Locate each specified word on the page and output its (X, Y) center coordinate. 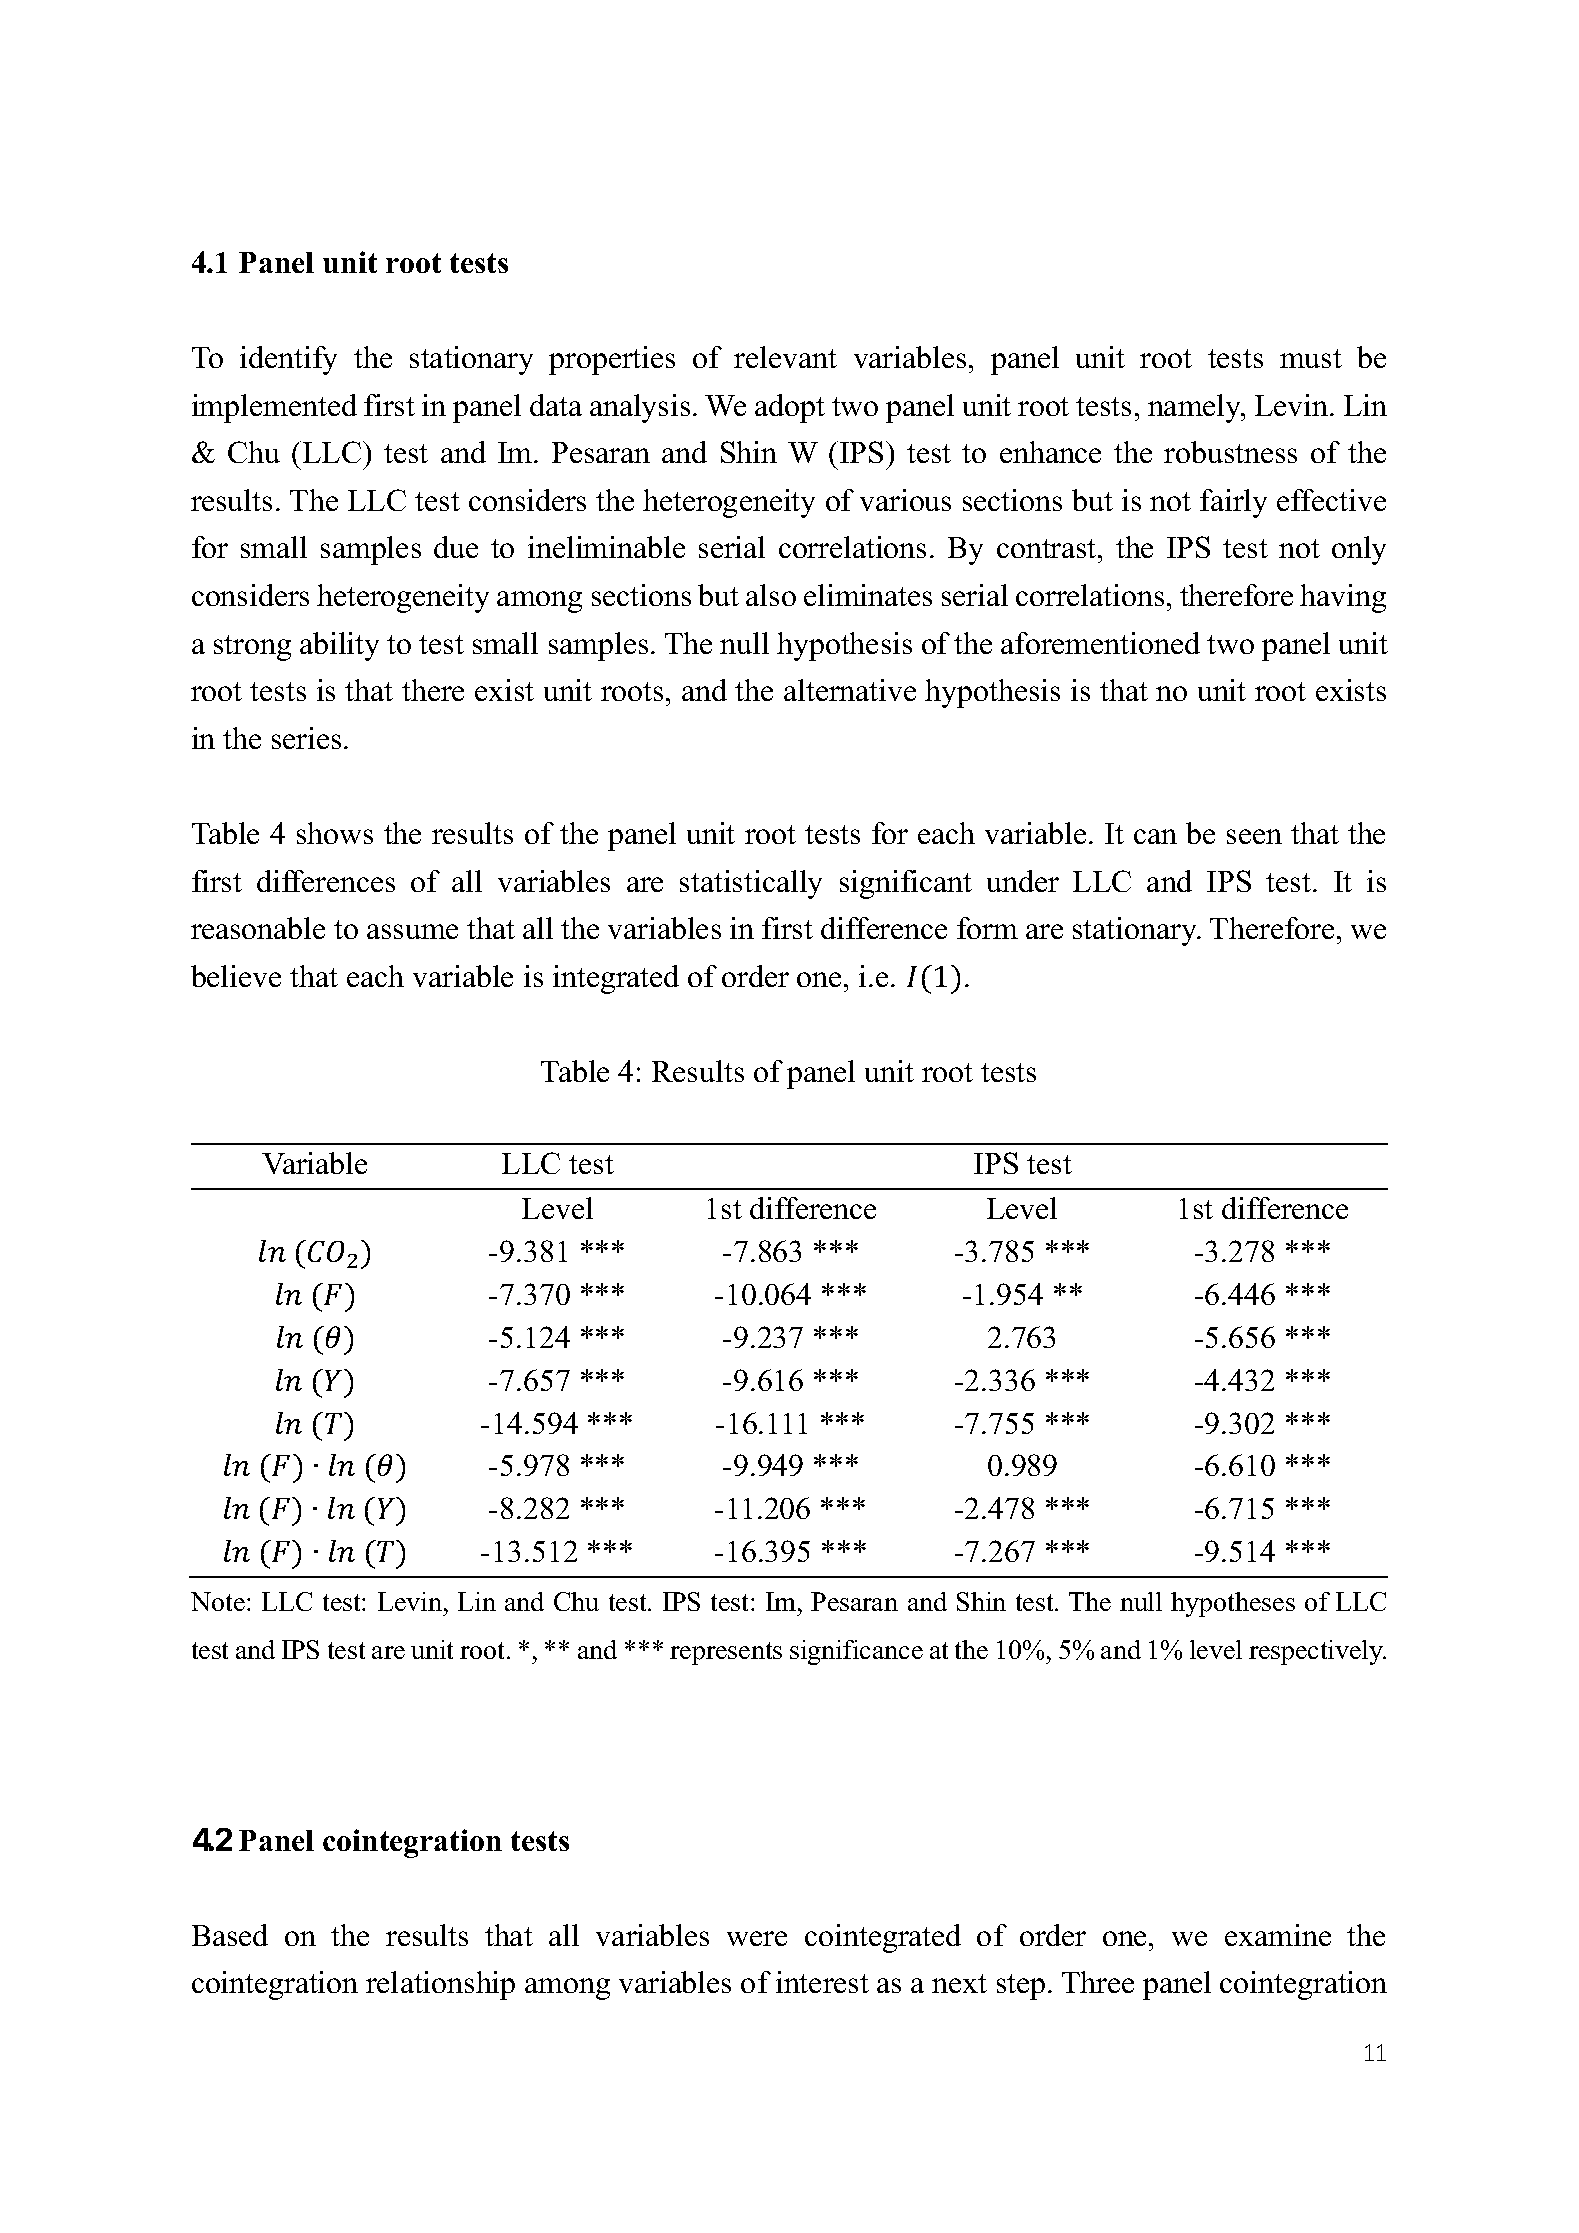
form (987, 928)
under (1023, 881)
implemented (274, 408)
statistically (751, 884)
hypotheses (1233, 1604)
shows (335, 833)
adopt (790, 408)
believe (236, 976)
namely (1196, 408)
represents (726, 1653)
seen (1254, 836)
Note (218, 1601)
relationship (440, 1985)
